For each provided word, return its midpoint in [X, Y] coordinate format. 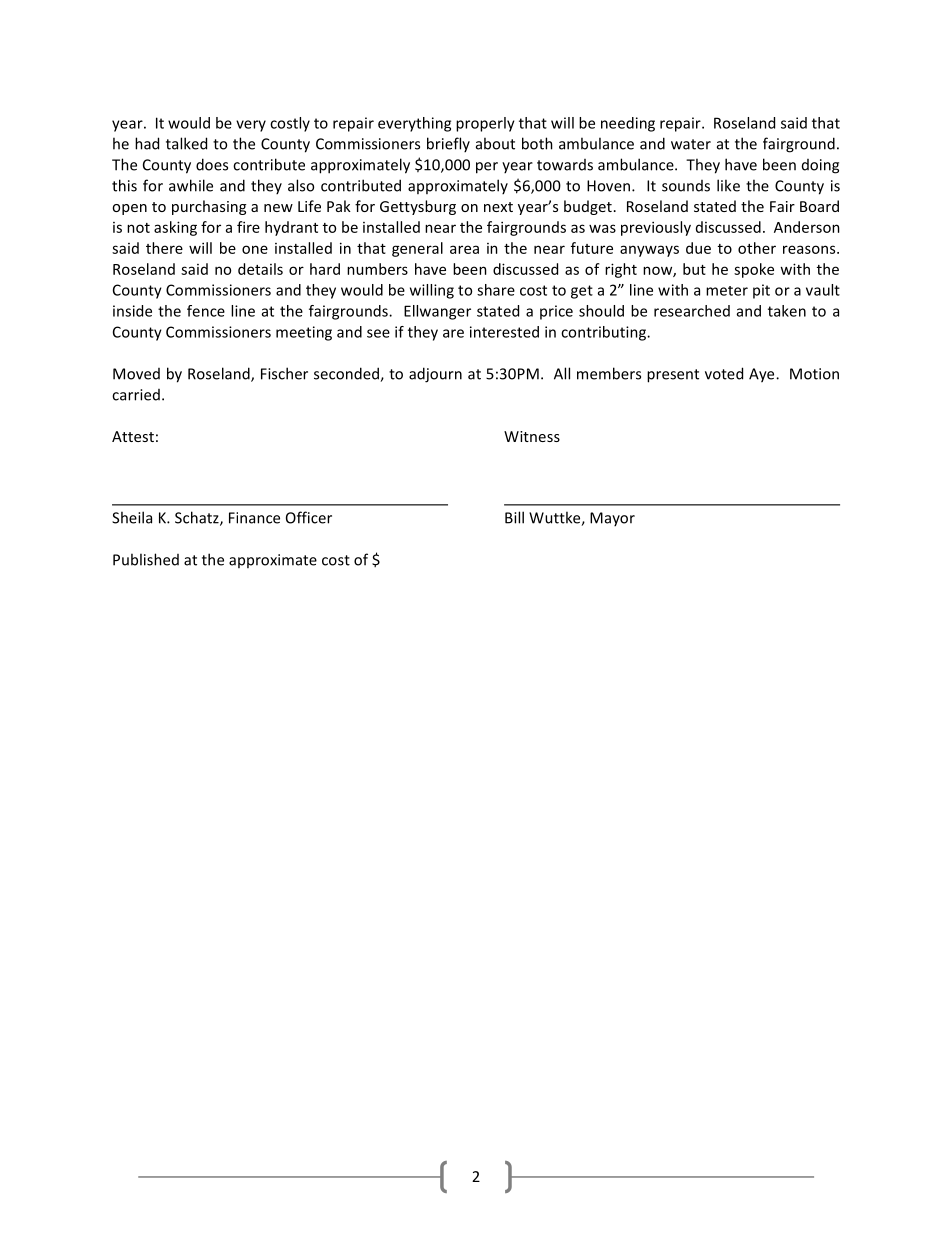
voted [724, 373]
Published [146, 559]
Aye [763, 375]
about [495, 143]
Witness [532, 436]
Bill [514, 517]
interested [504, 332]
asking [175, 228]
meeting [304, 333]
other [757, 248]
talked [186, 143]
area [464, 249]
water [691, 144]
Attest [133, 436]
